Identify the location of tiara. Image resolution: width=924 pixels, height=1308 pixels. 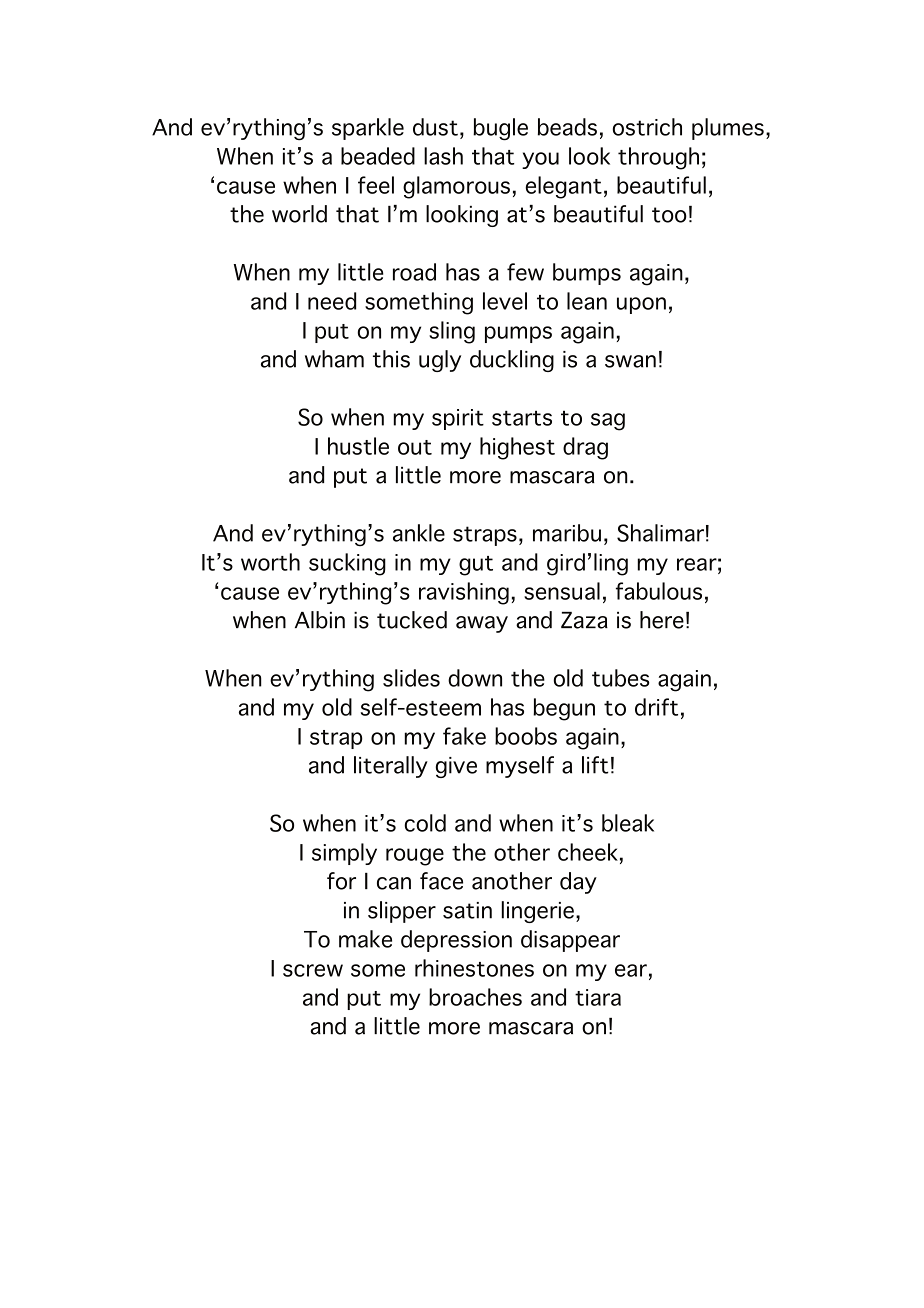
(598, 997).
